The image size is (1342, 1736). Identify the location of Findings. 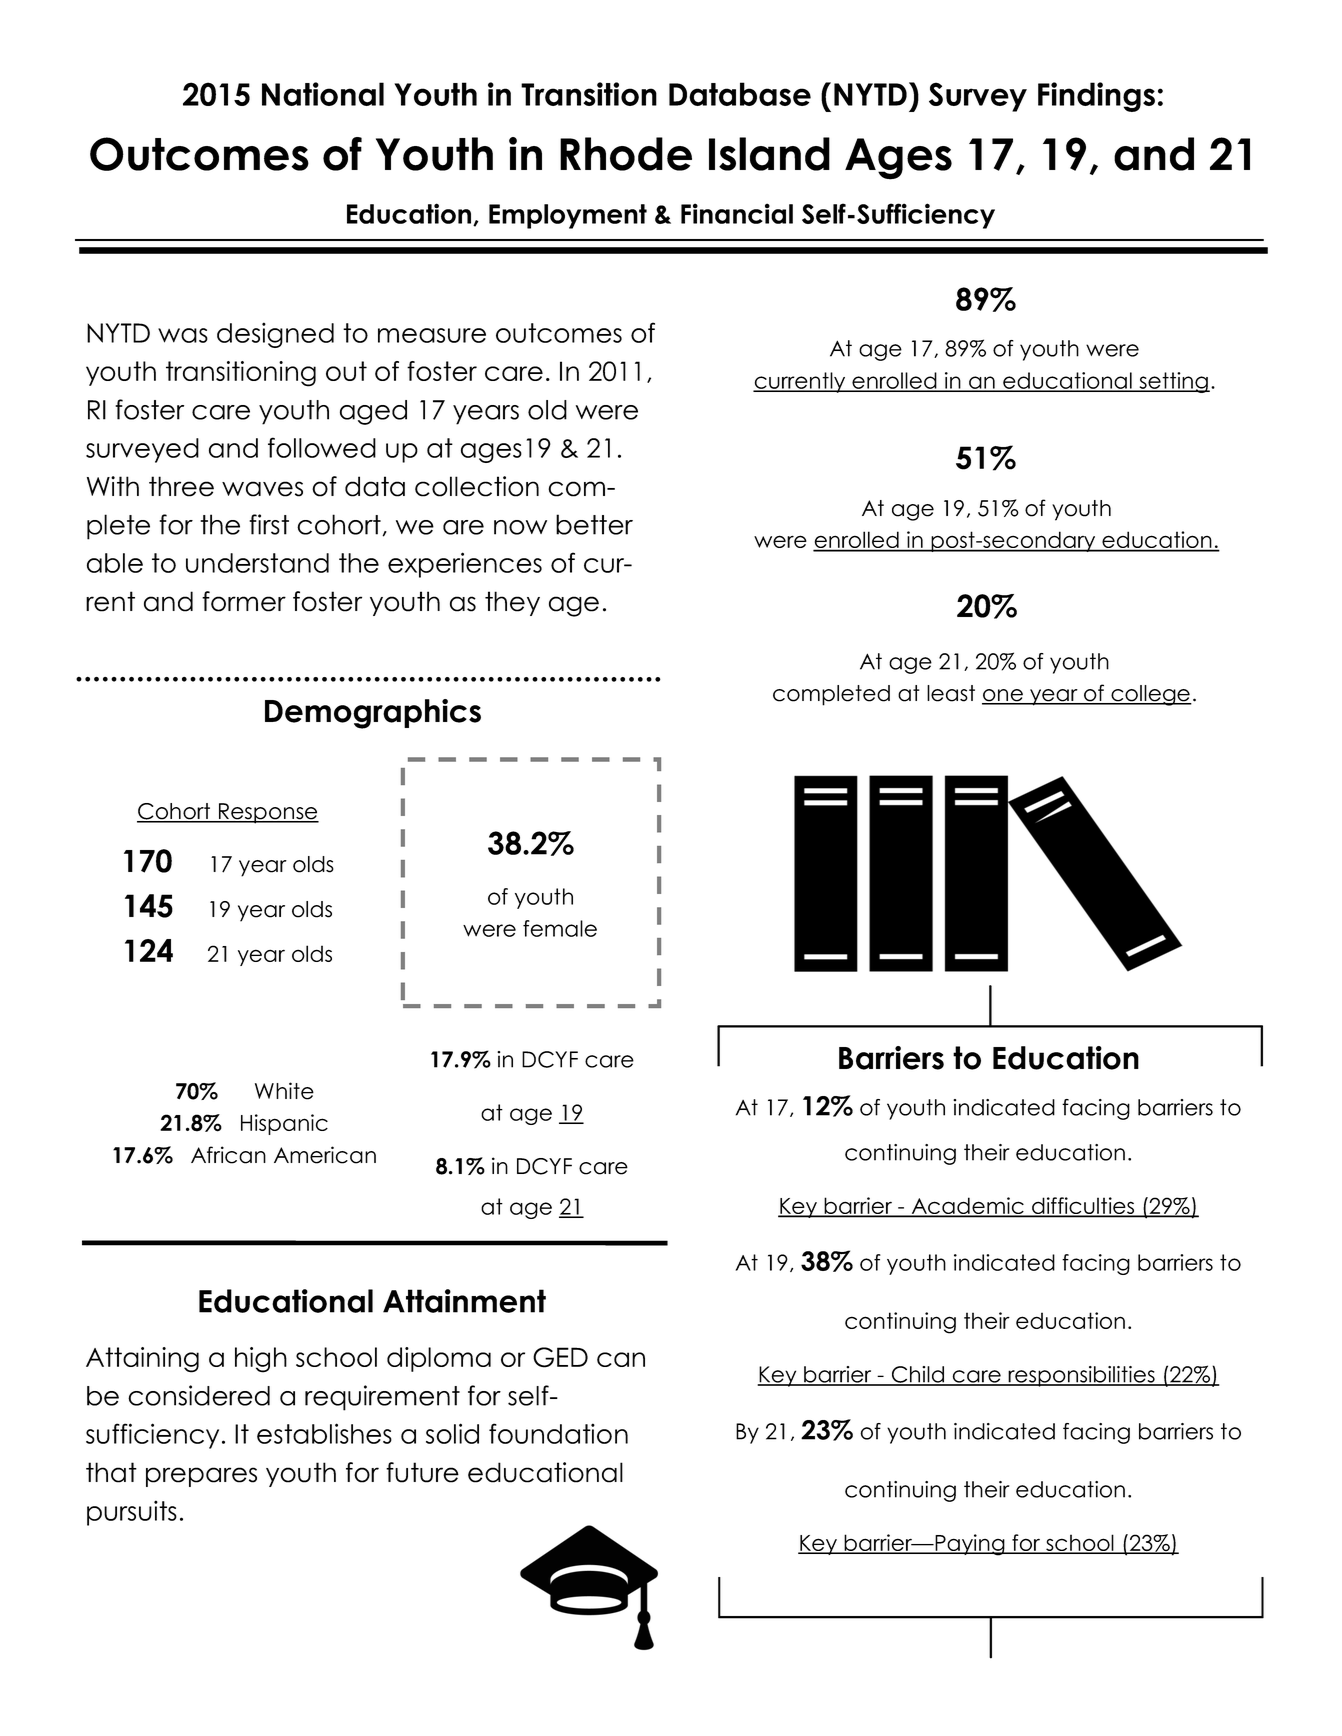
(1096, 97).
